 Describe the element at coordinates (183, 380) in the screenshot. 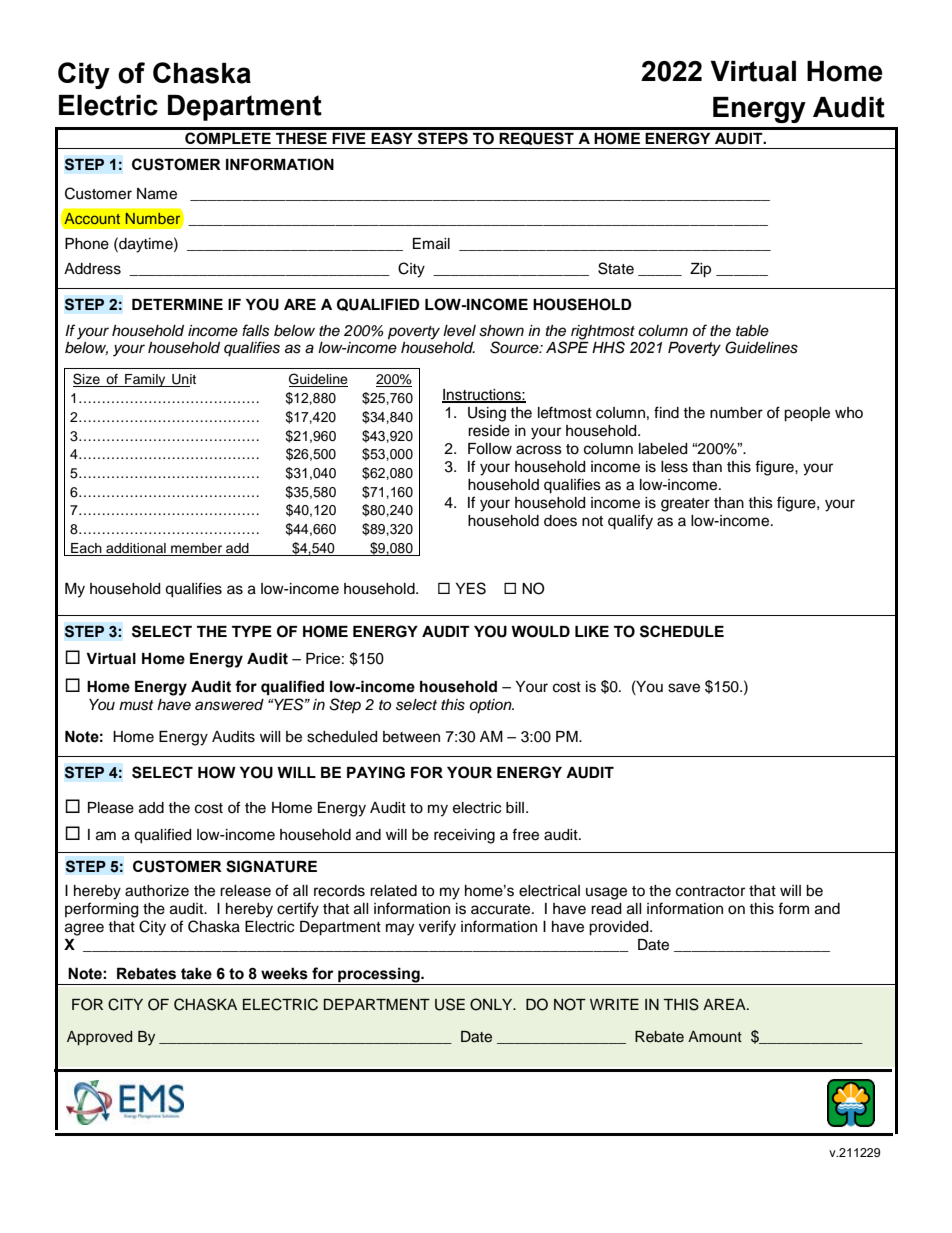

I see `Unit` at that location.
